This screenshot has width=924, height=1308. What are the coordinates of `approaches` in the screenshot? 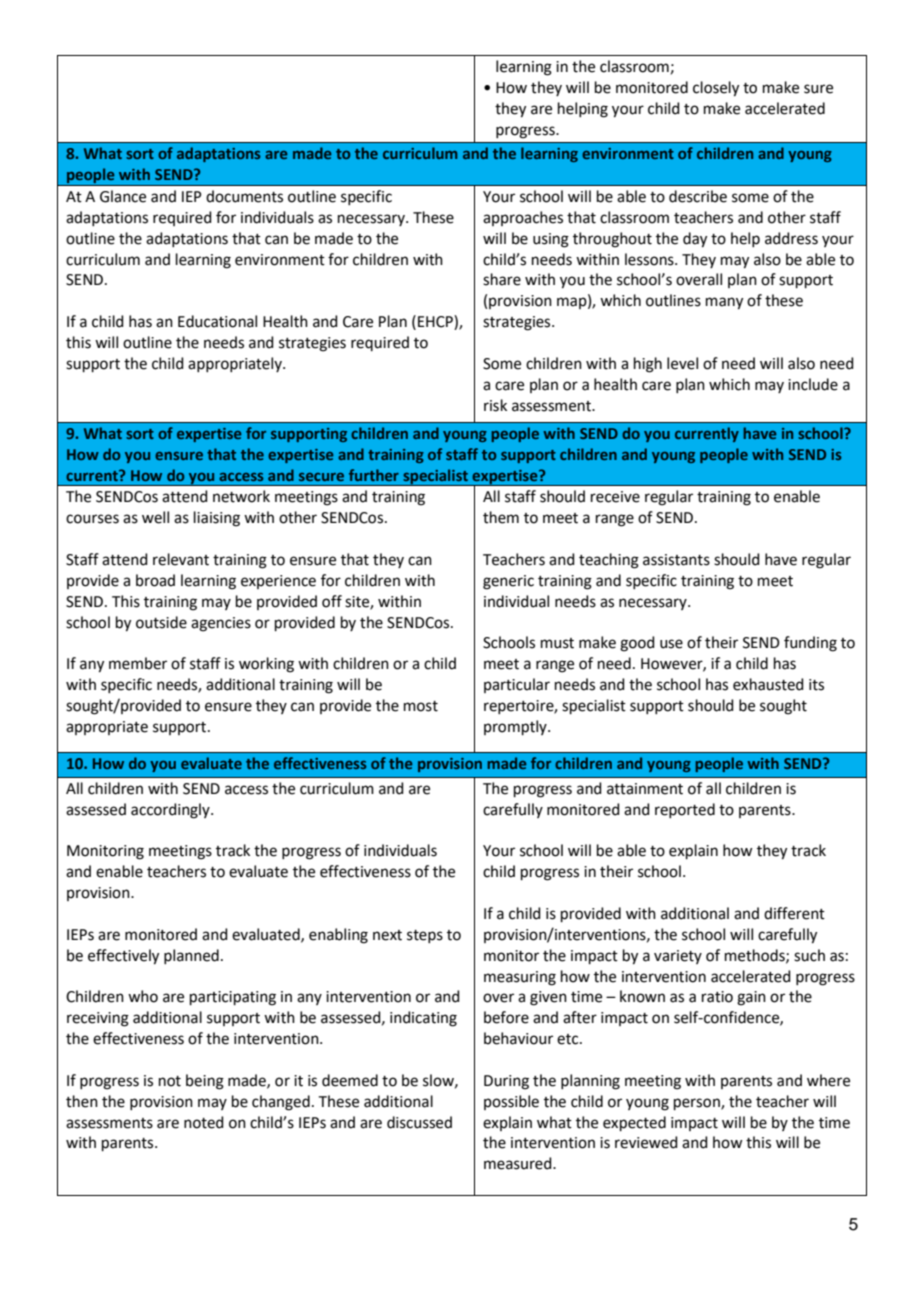 It's located at (523, 218).
